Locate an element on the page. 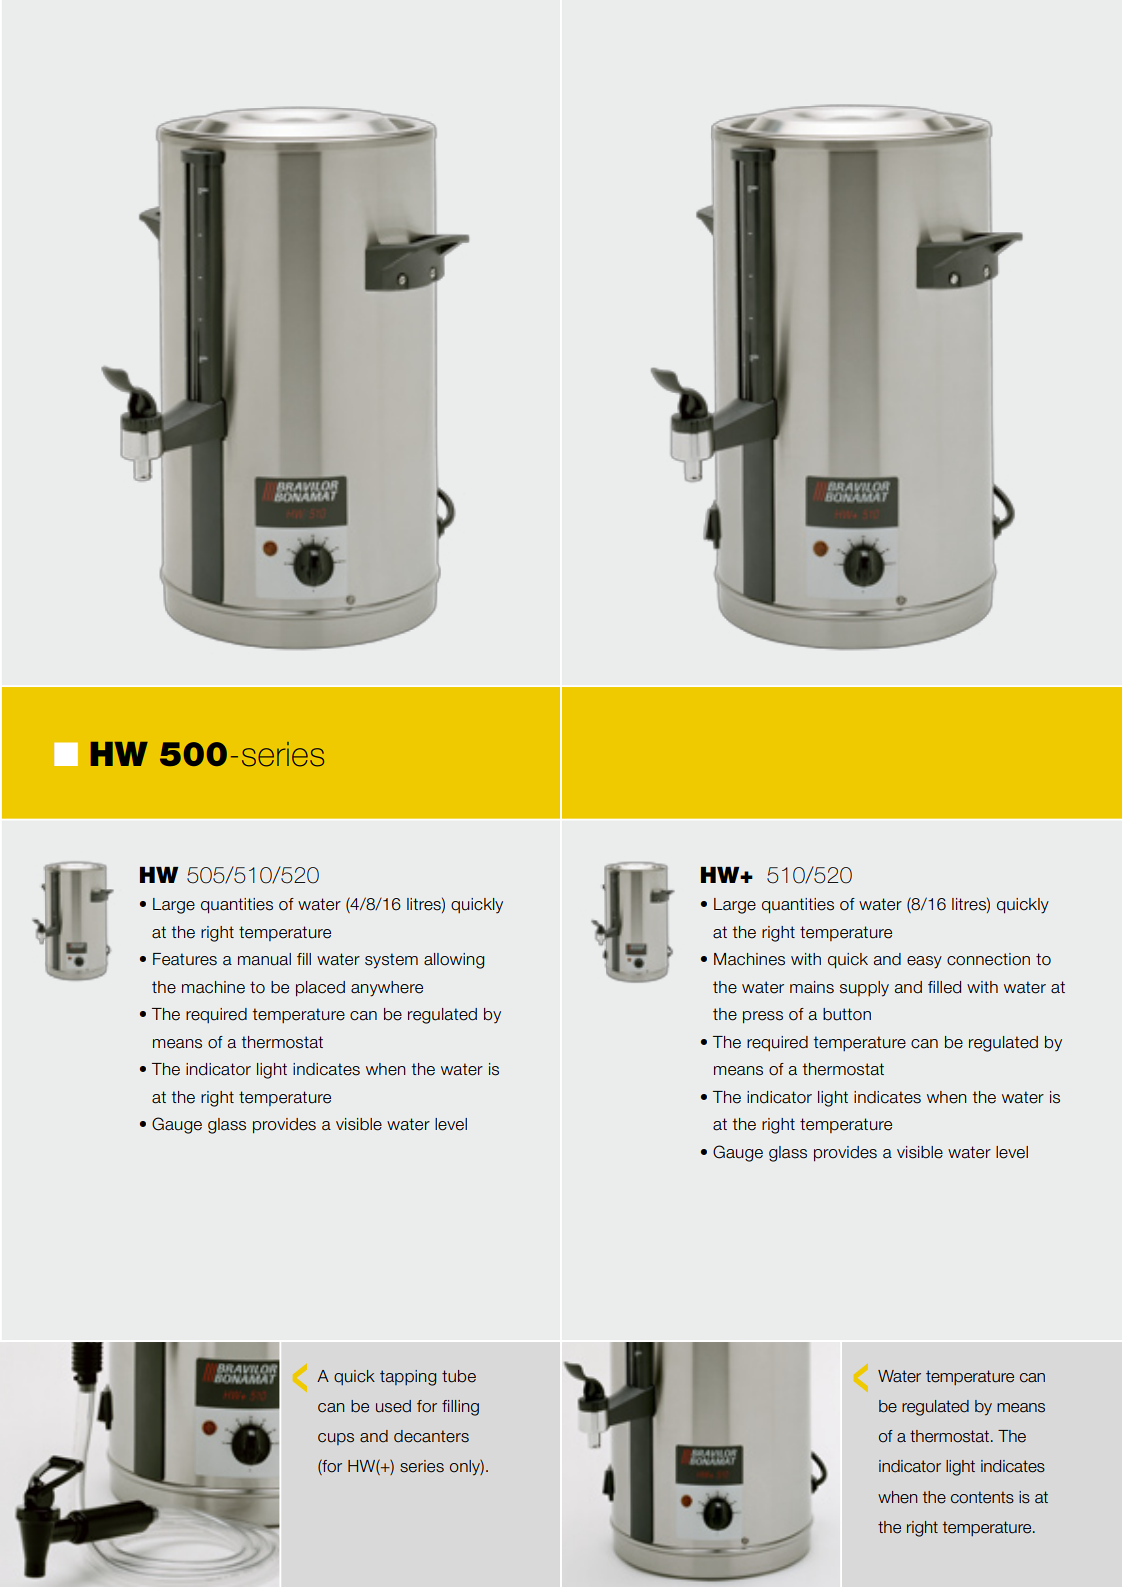 The image size is (1122, 1587). contents is located at coordinates (982, 1497).
